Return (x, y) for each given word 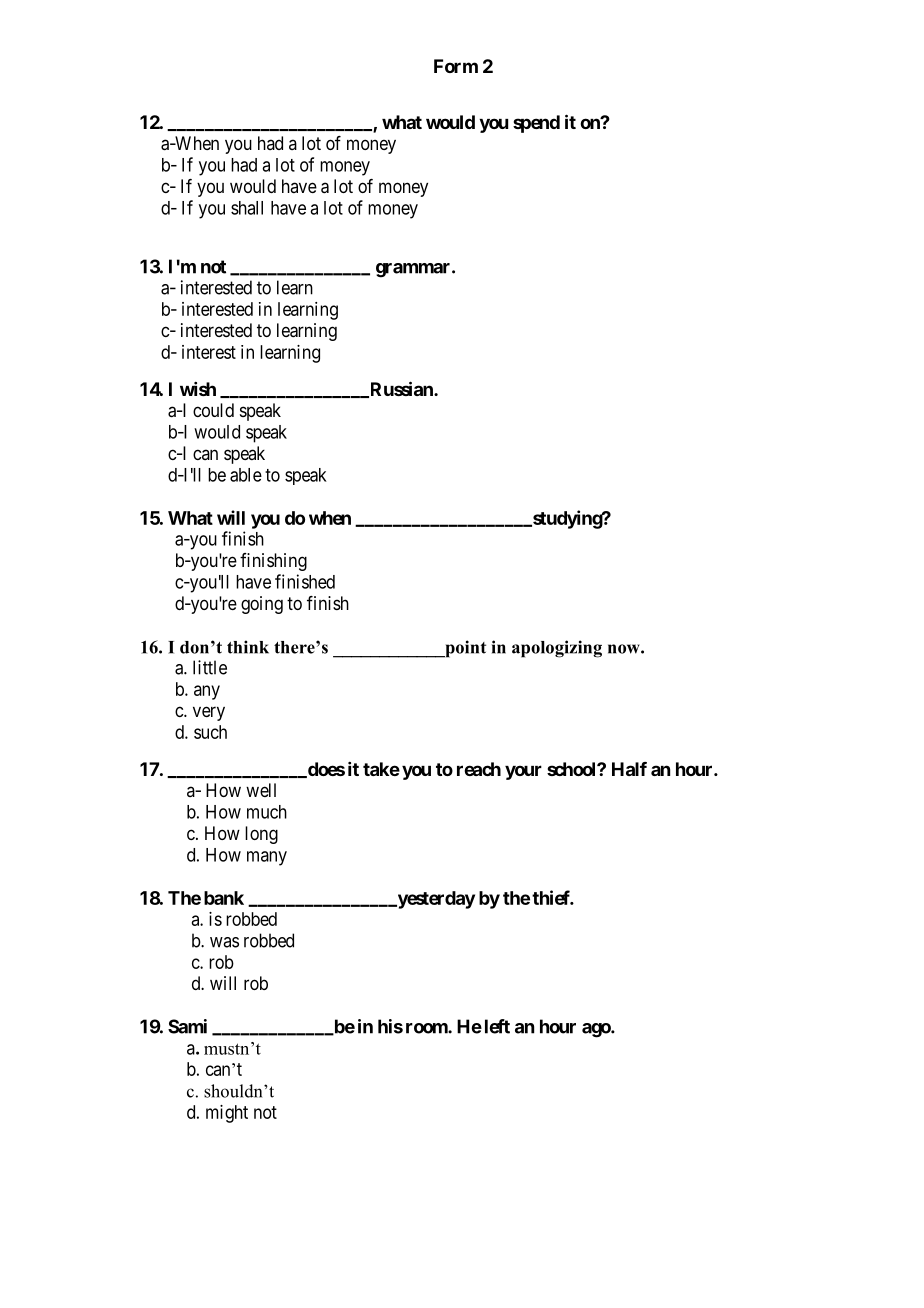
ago (597, 1030)
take (381, 769)
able (246, 475)
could (213, 410)
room (427, 1028)
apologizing (557, 649)
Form (456, 66)
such (210, 732)
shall (247, 208)
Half (629, 769)
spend (536, 124)
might (227, 1114)
